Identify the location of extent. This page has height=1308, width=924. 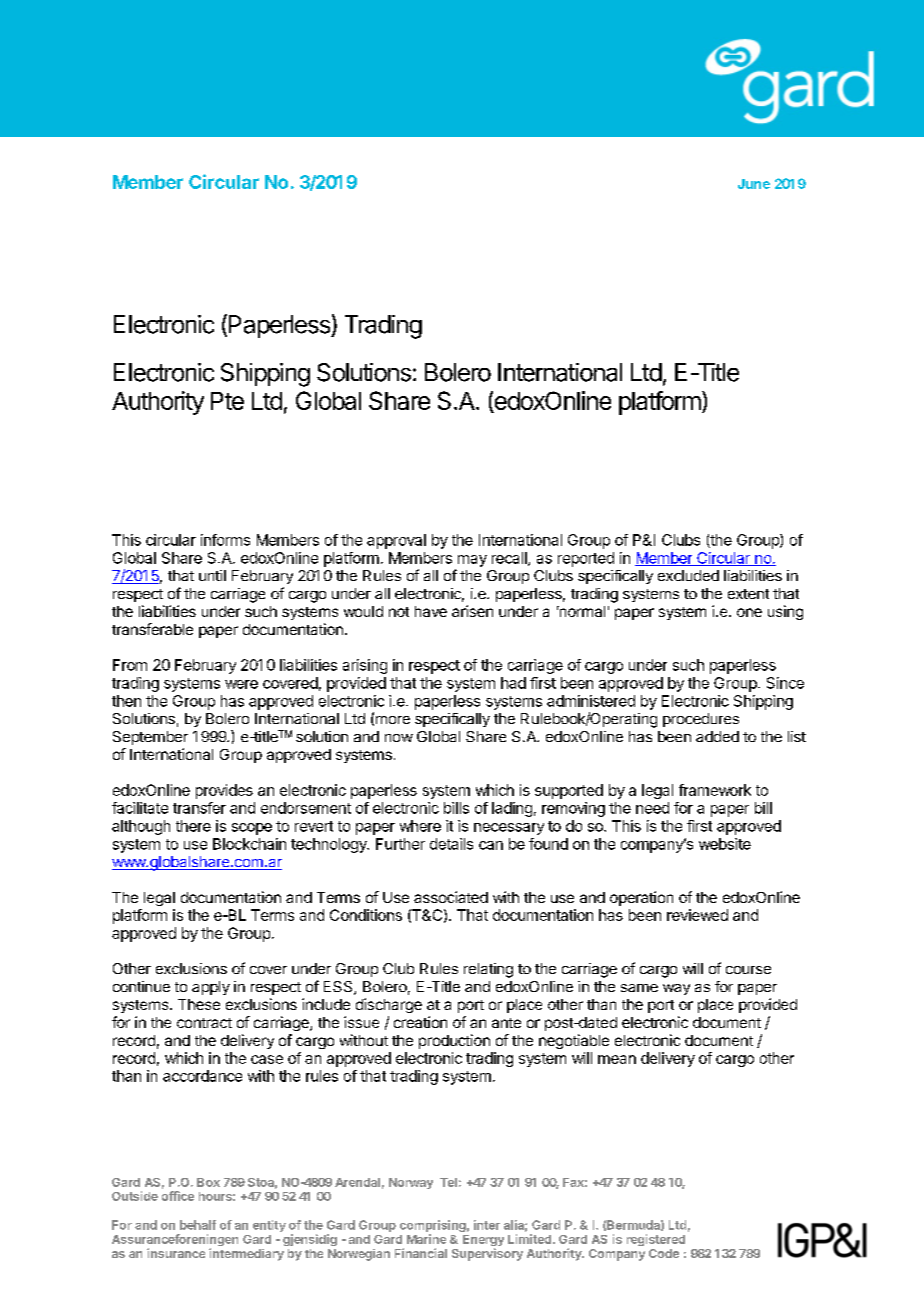
(748, 594).
